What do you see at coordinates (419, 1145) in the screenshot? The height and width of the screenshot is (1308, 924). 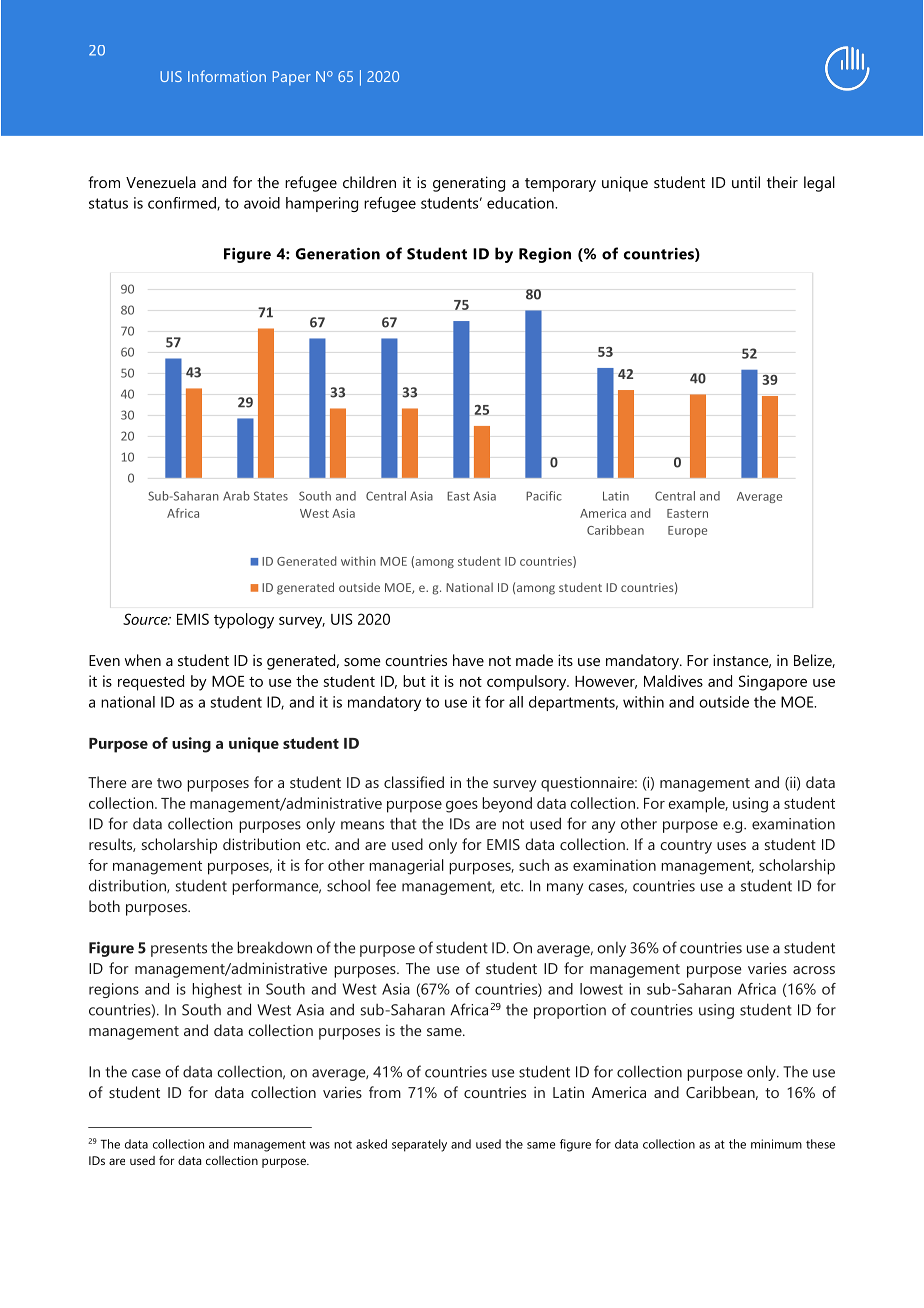 I see `separately` at bounding box center [419, 1145].
